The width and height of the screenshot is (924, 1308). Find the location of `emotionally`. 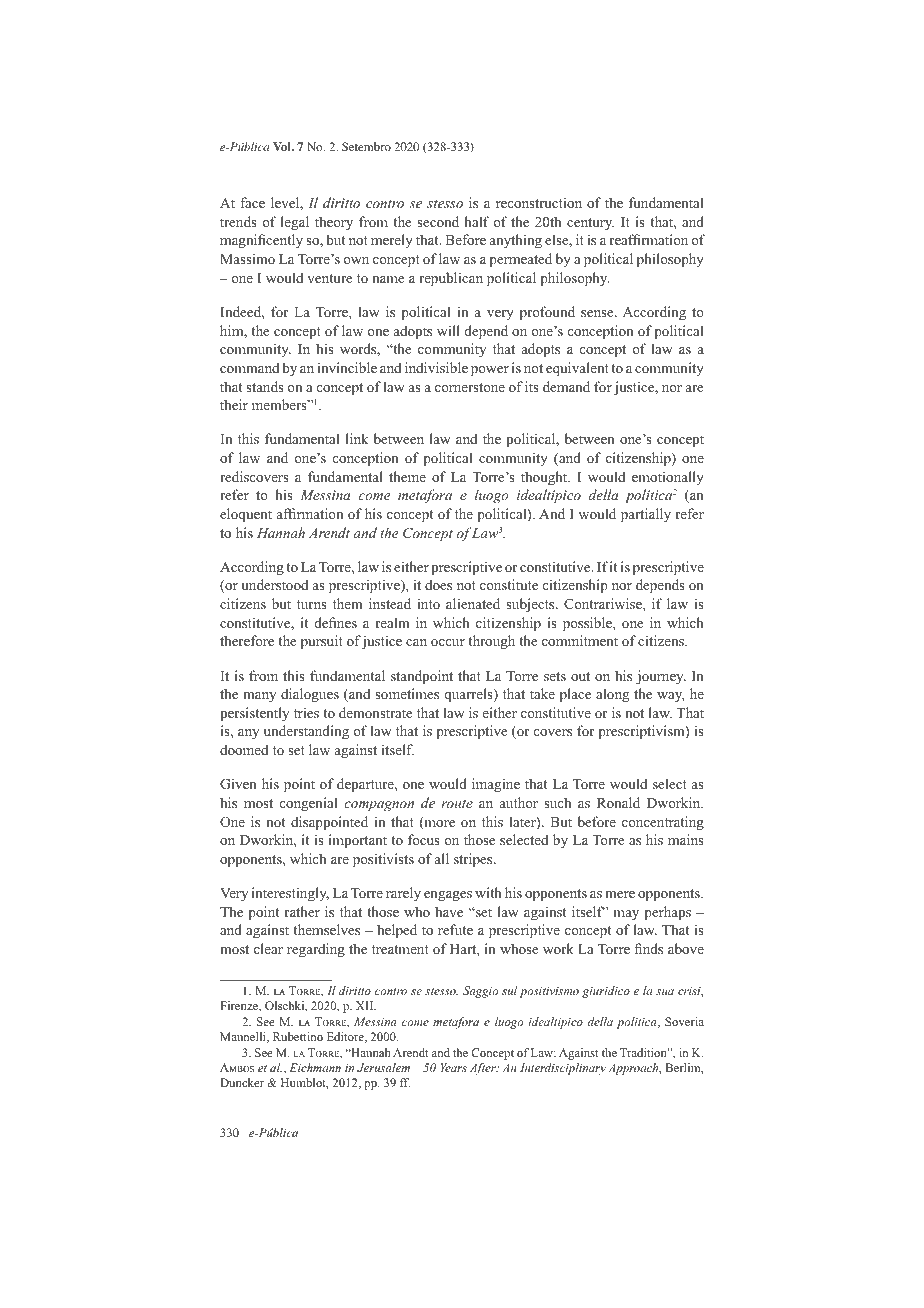

emotionally is located at coordinates (668, 478).
